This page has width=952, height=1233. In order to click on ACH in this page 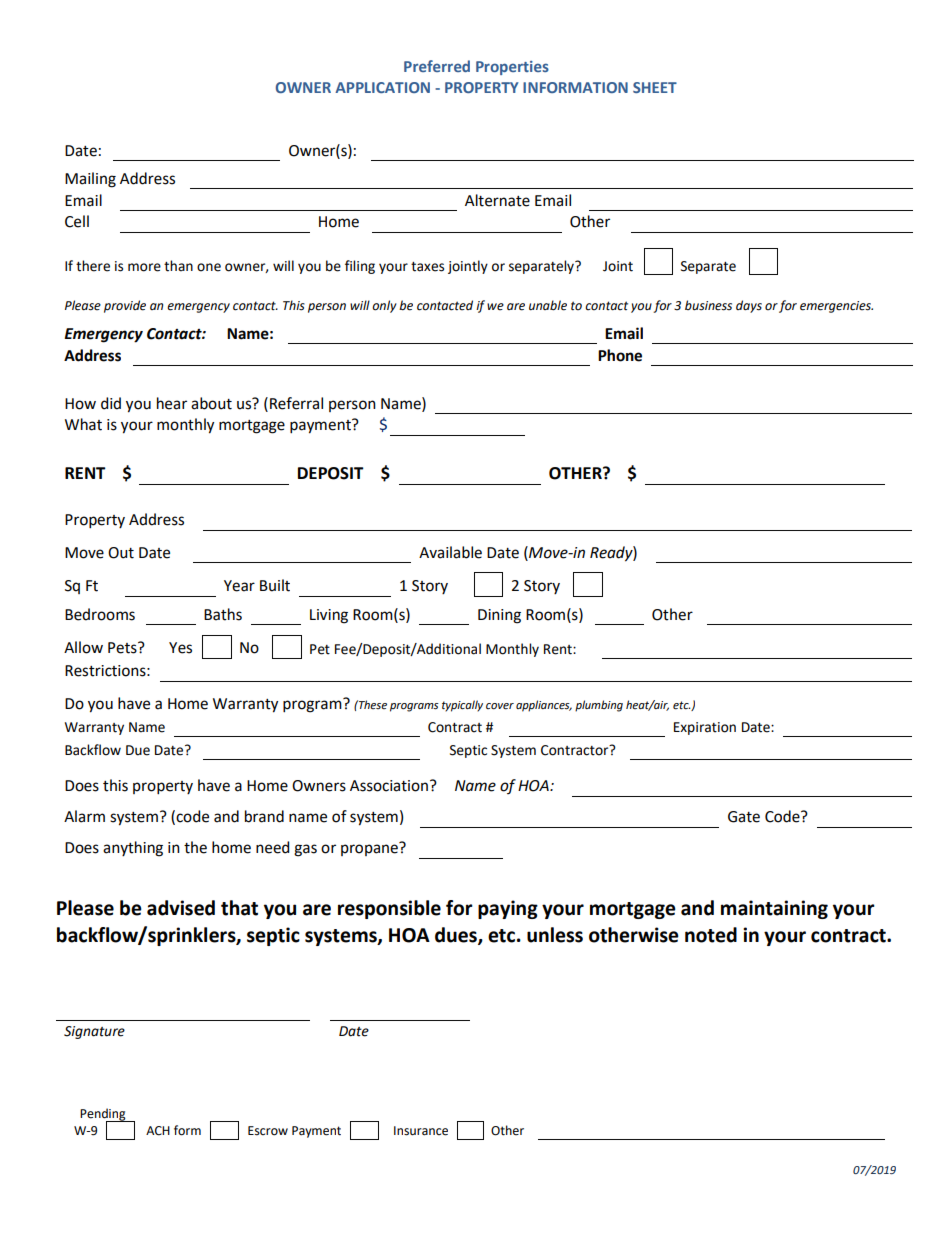, I will do `click(158, 1131)`.
